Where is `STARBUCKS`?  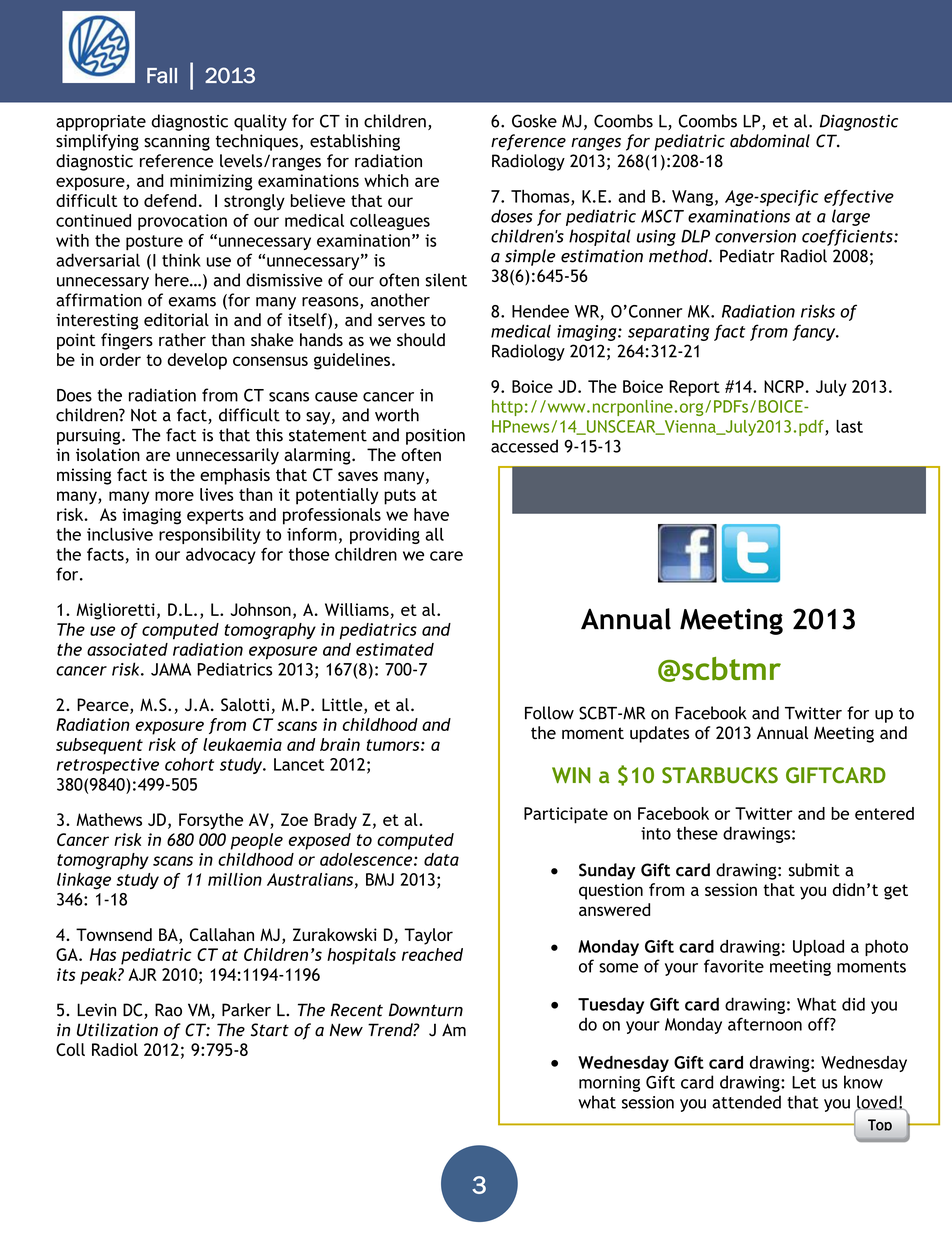
STARBUCKS is located at coordinates (720, 775).
